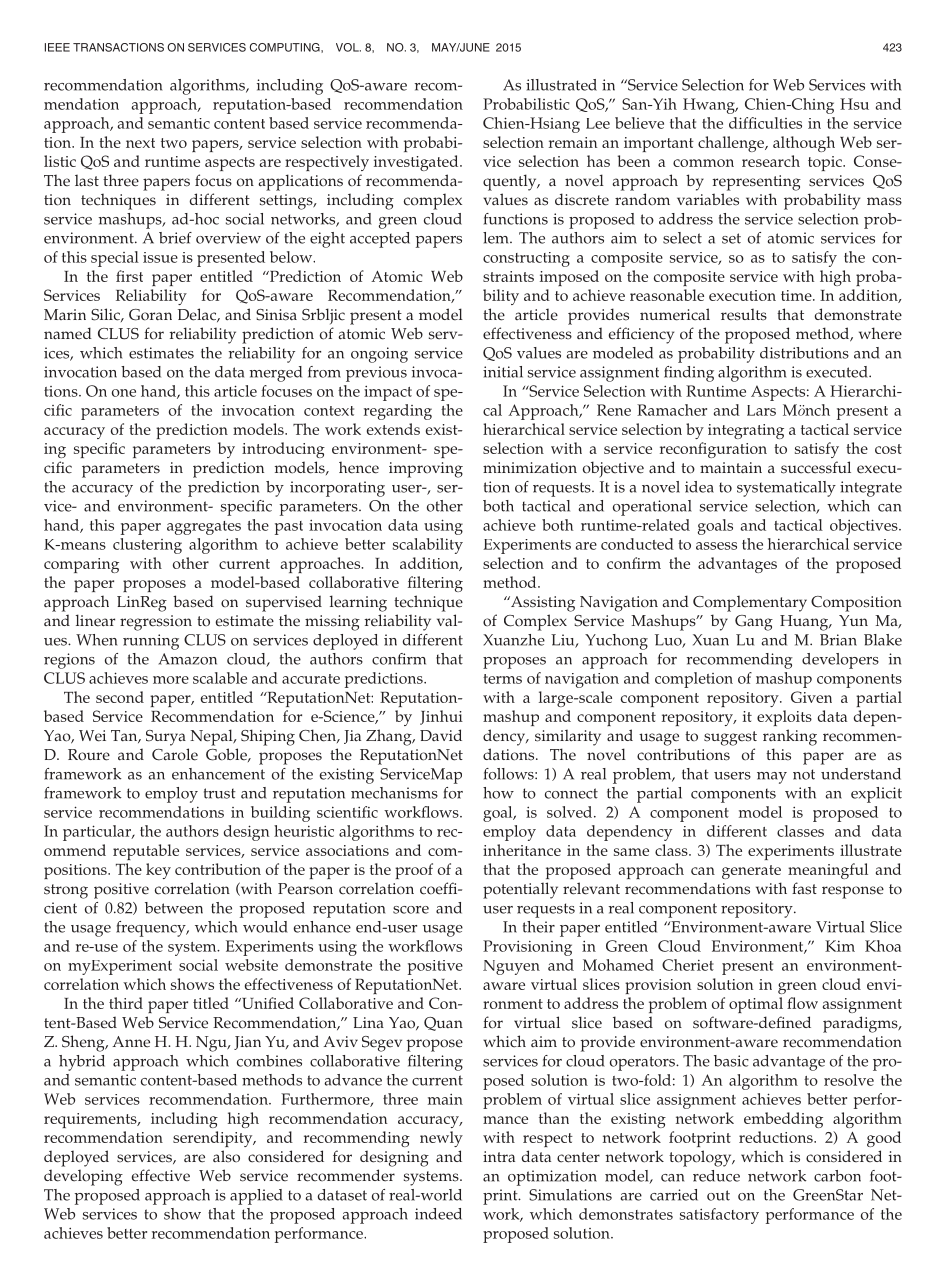  I want to click on results, so click(744, 314).
